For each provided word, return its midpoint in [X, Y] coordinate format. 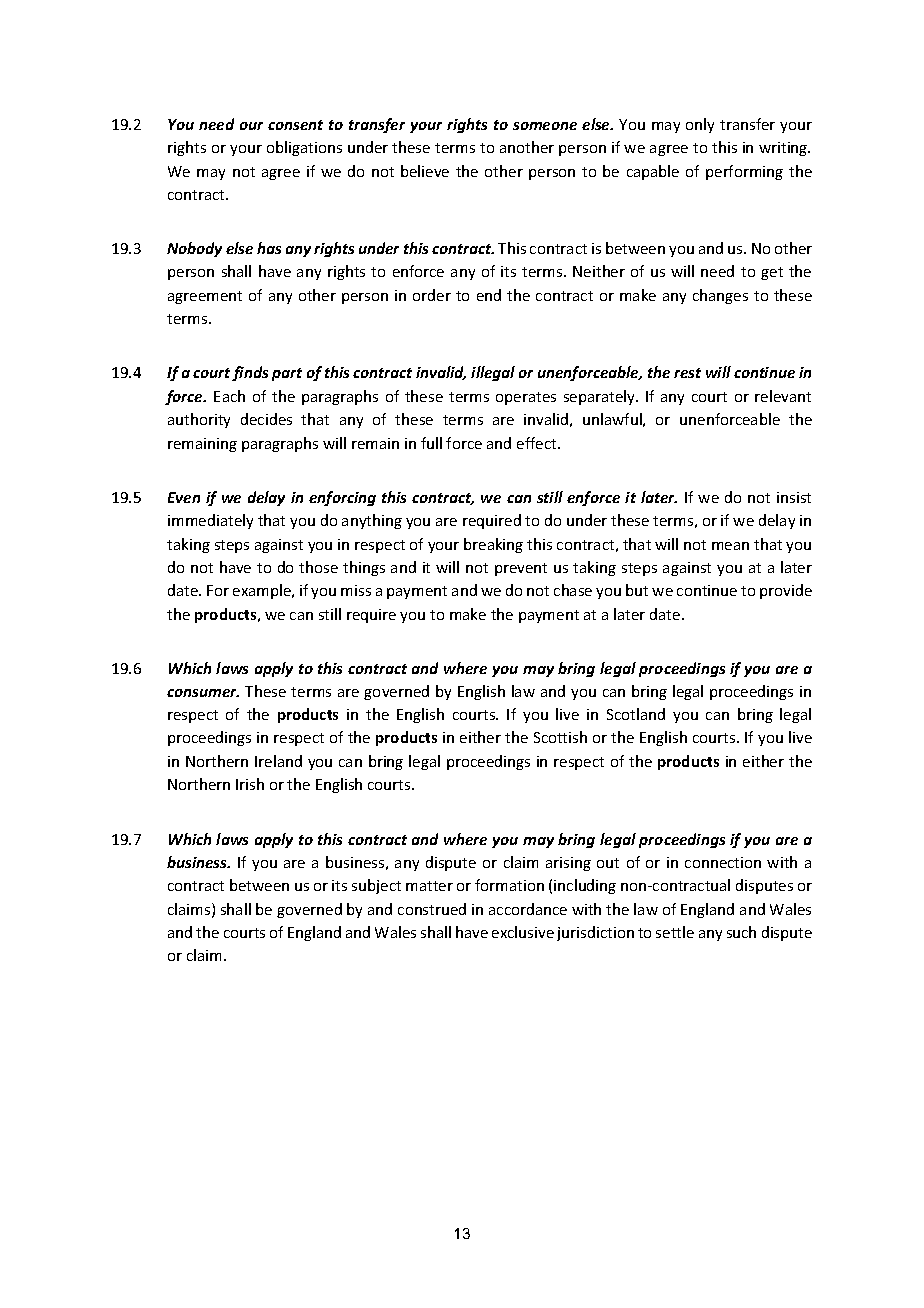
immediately [210, 521]
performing [744, 172]
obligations [304, 148]
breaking [493, 545]
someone [545, 126]
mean [730, 546]
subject [376, 886]
